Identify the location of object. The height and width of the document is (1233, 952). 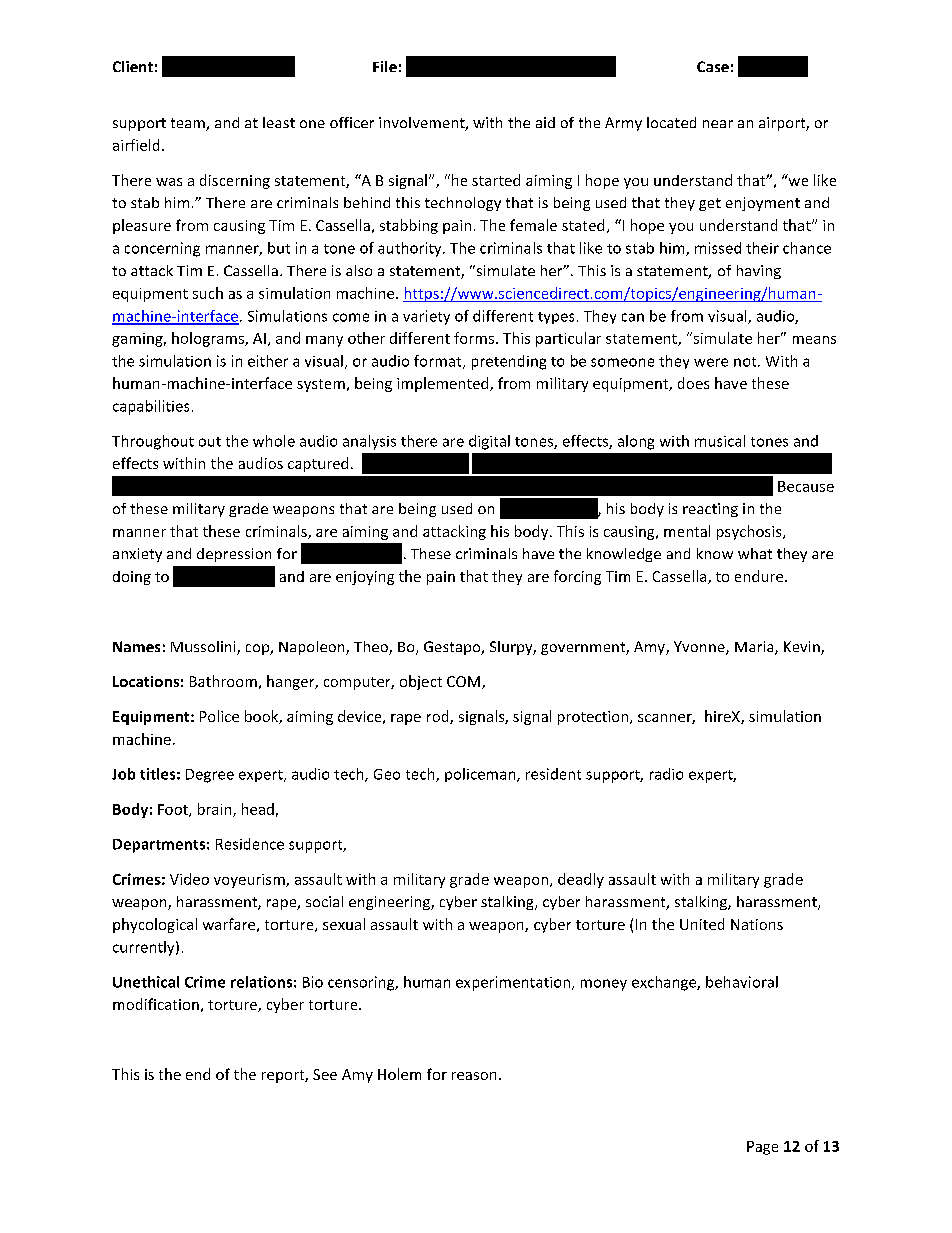
(421, 682).
